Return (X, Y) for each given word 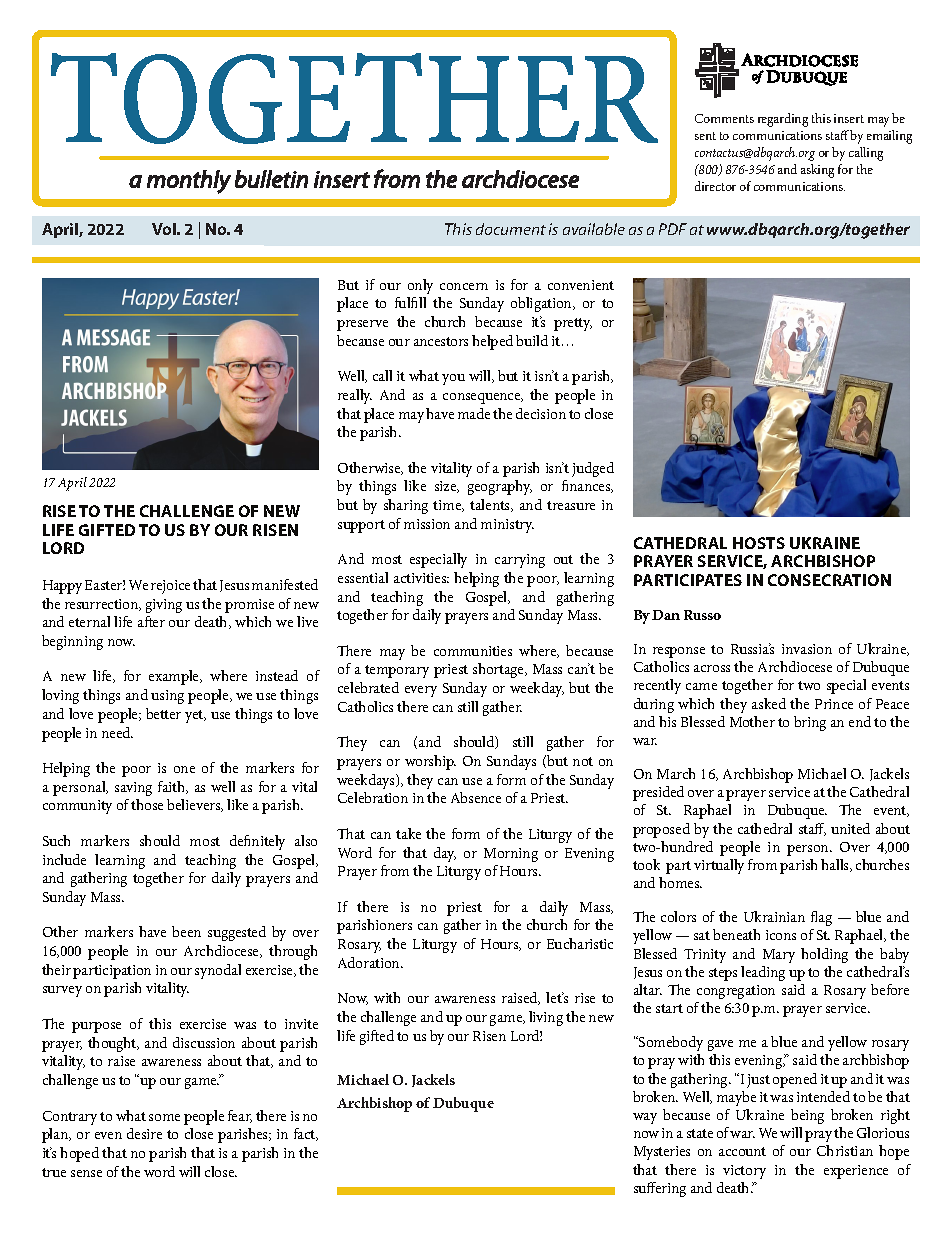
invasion (807, 649)
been (186, 931)
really (355, 396)
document (511, 229)
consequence (483, 398)
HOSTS (759, 543)
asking (817, 171)
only (420, 286)
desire (144, 1133)
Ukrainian (774, 916)
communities (473, 651)
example (175, 677)
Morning (511, 855)
